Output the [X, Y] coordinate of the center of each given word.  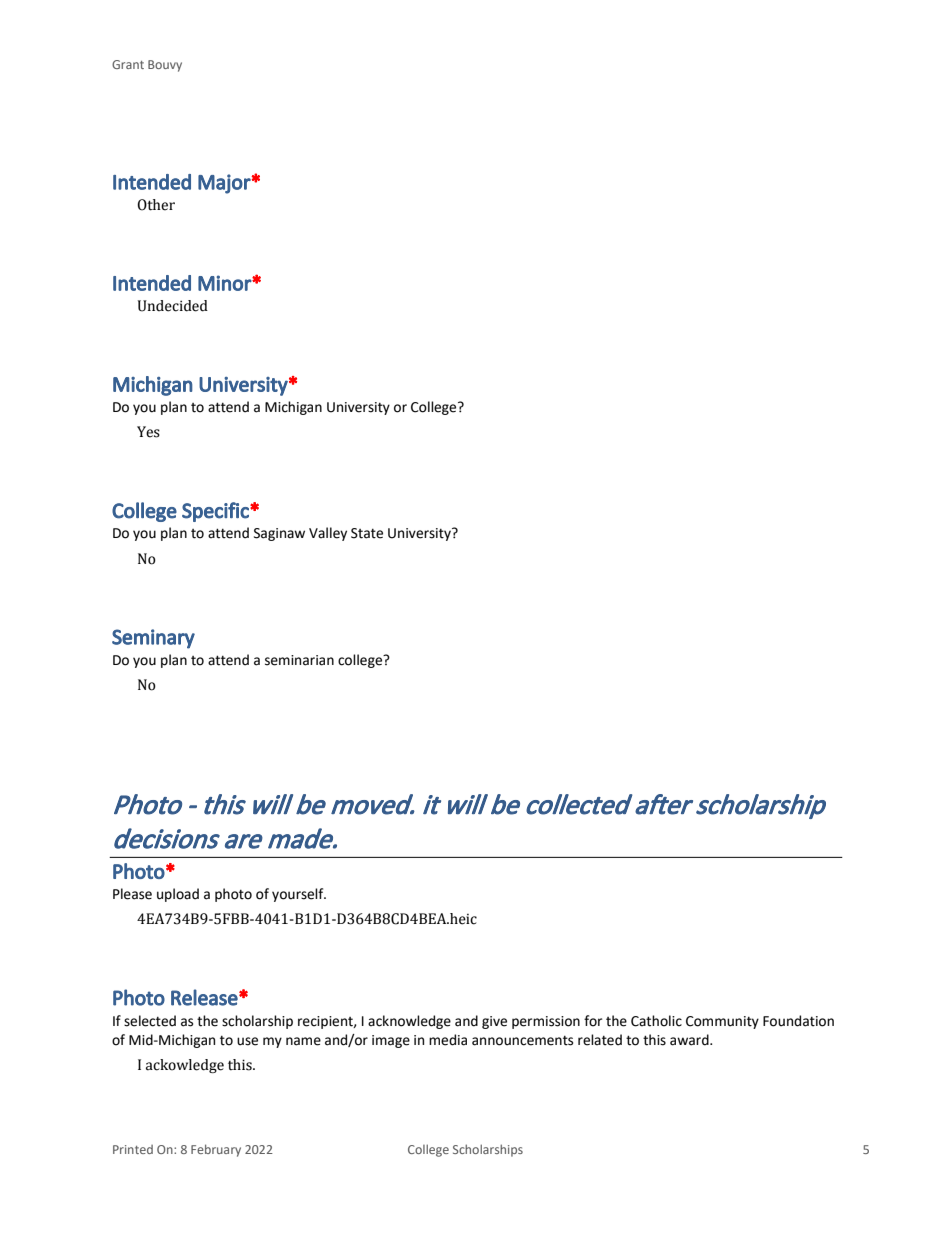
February [216, 1150]
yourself [299, 895]
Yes [148, 432]
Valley [328, 534]
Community [722, 1022]
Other [156, 205]
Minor [225, 283]
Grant [128, 64]
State [367, 533]
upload [178, 895]
